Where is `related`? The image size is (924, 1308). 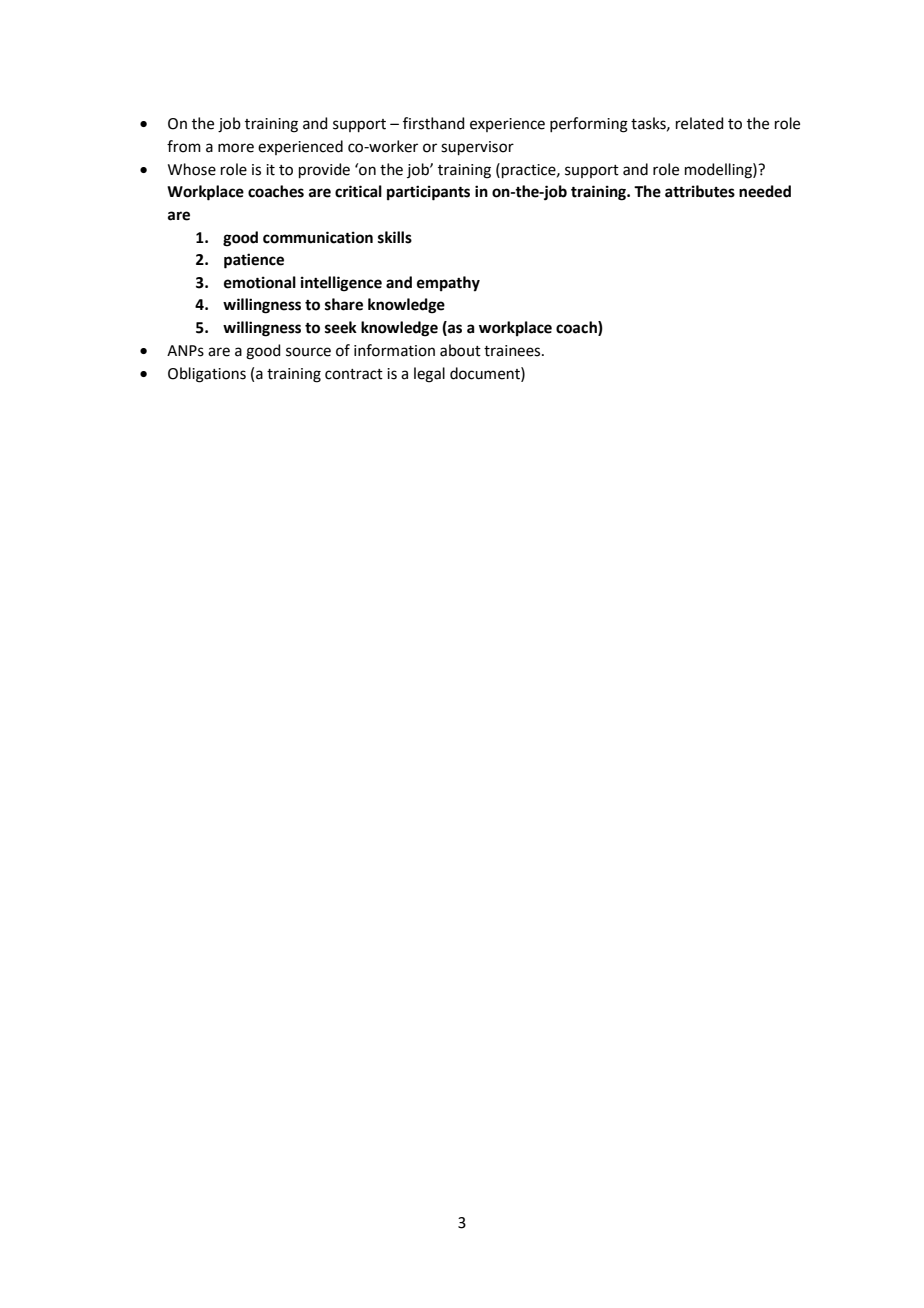 related is located at coordinates (700, 123).
